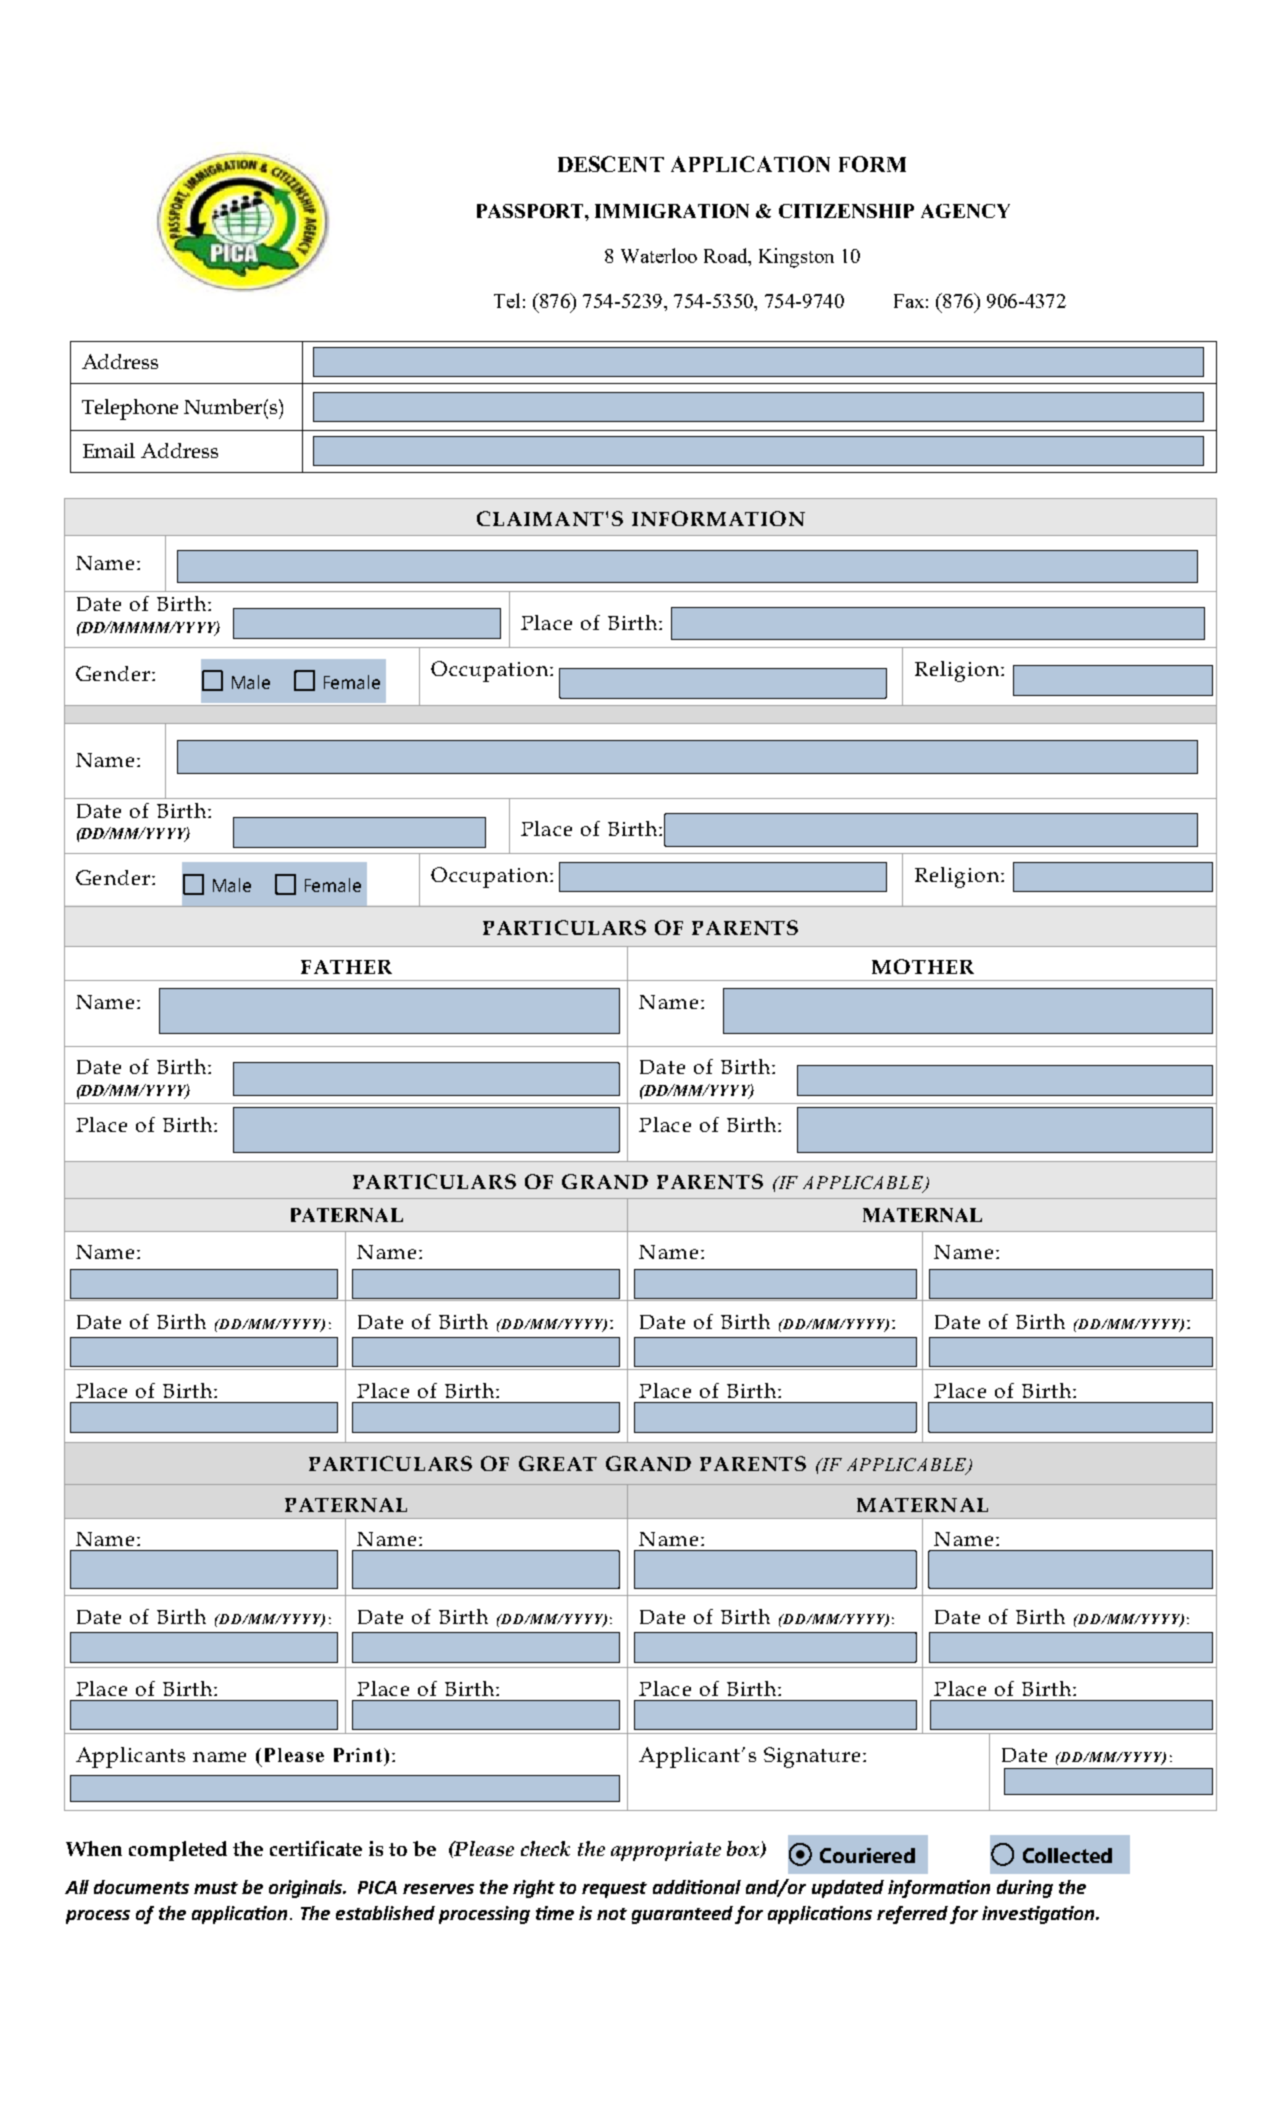  What do you see at coordinates (812, 1757) in the document?
I see `Signature` at bounding box center [812, 1757].
